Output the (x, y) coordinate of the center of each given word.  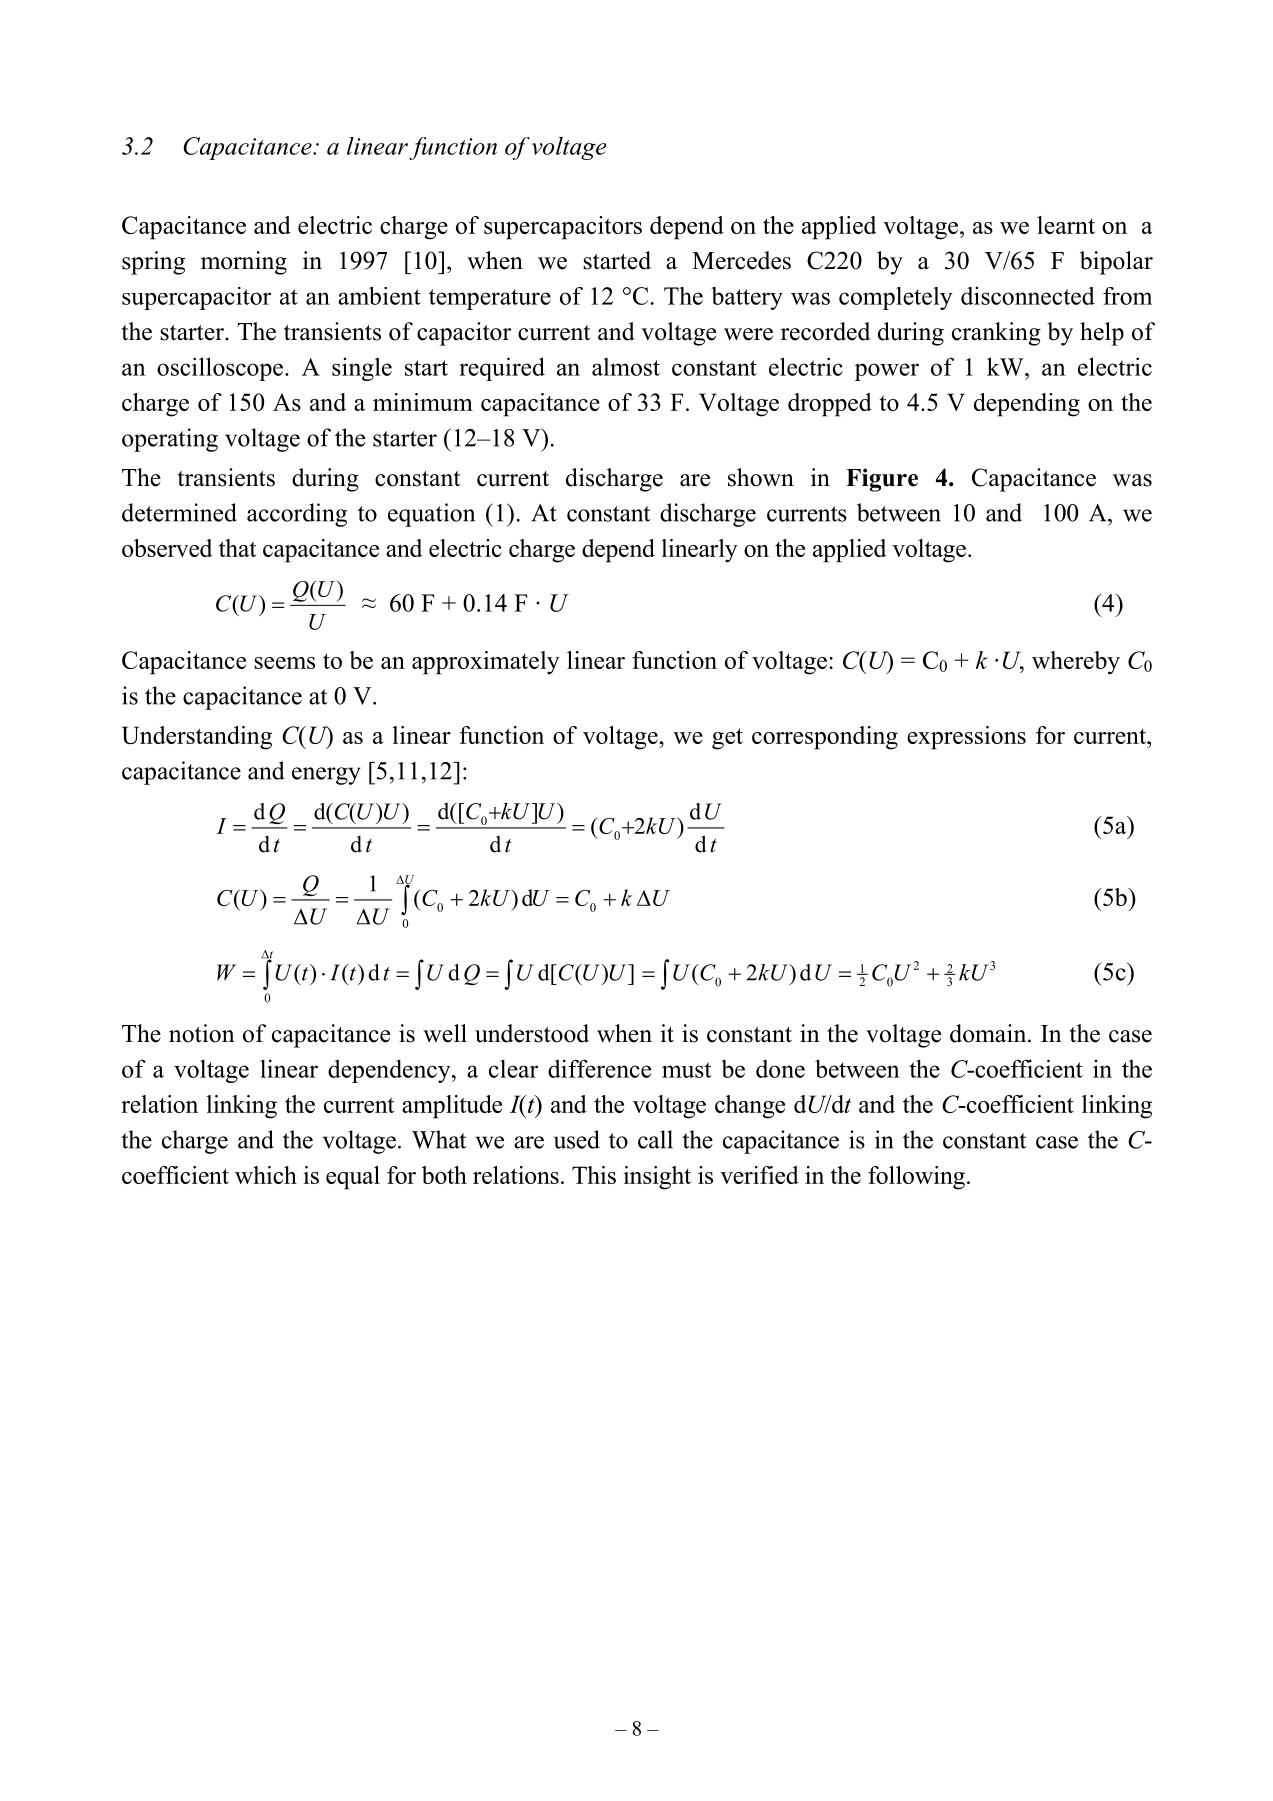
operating (170, 440)
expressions (966, 738)
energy (326, 776)
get (727, 739)
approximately (486, 663)
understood (532, 1033)
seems (284, 663)
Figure (882, 480)
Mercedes (741, 260)
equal (353, 1178)
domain (989, 1033)
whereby (1076, 663)
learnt (1066, 225)
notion (202, 1033)
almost (626, 367)
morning (244, 263)
